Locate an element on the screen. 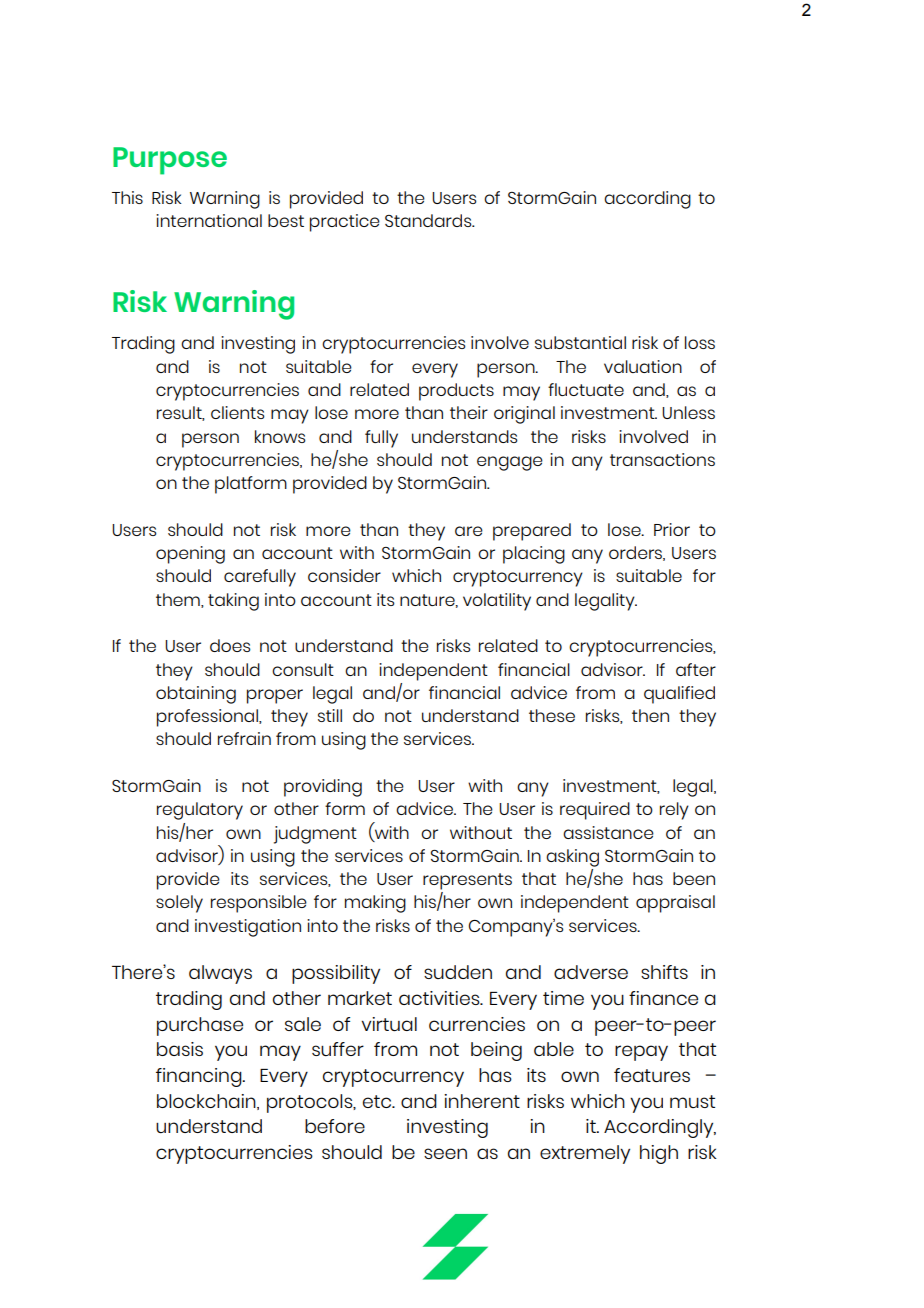  appraisal is located at coordinates (675, 904).
